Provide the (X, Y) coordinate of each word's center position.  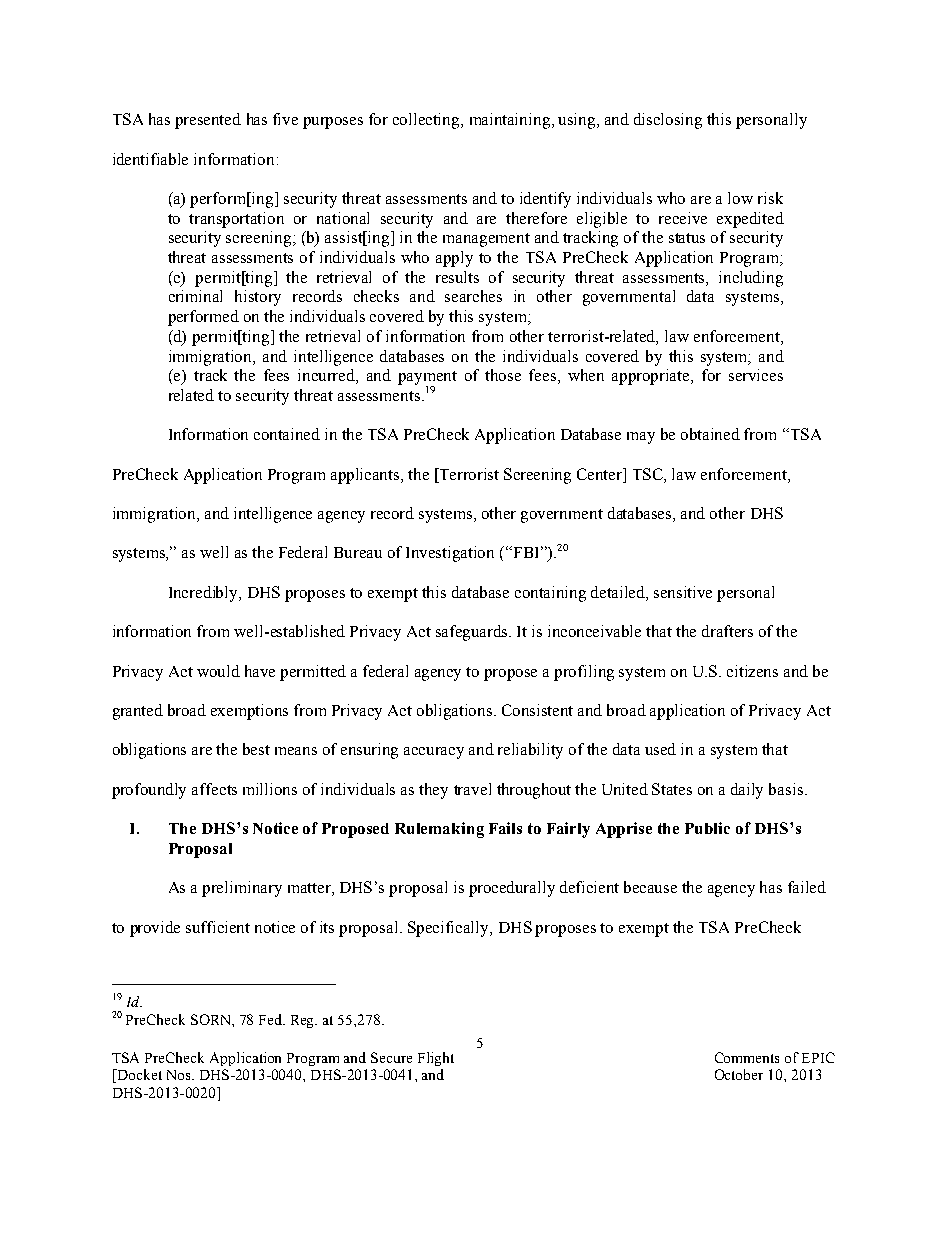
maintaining (511, 121)
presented (208, 121)
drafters (727, 631)
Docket (138, 1076)
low (740, 198)
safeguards (473, 633)
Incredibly (205, 594)
